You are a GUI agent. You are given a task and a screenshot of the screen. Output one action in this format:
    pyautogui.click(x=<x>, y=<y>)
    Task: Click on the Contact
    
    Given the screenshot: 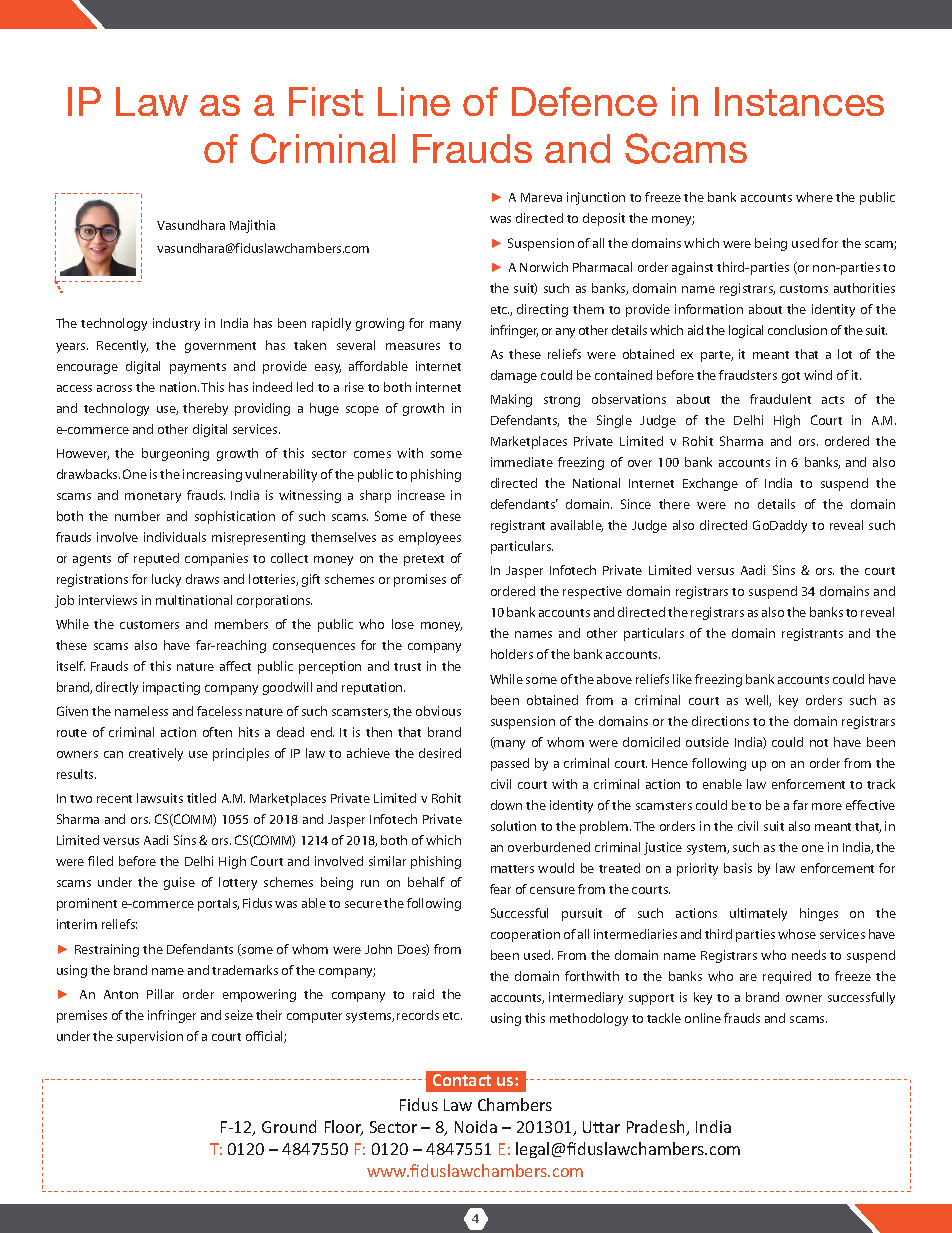 What is the action you would take?
    pyautogui.click(x=462, y=1080)
